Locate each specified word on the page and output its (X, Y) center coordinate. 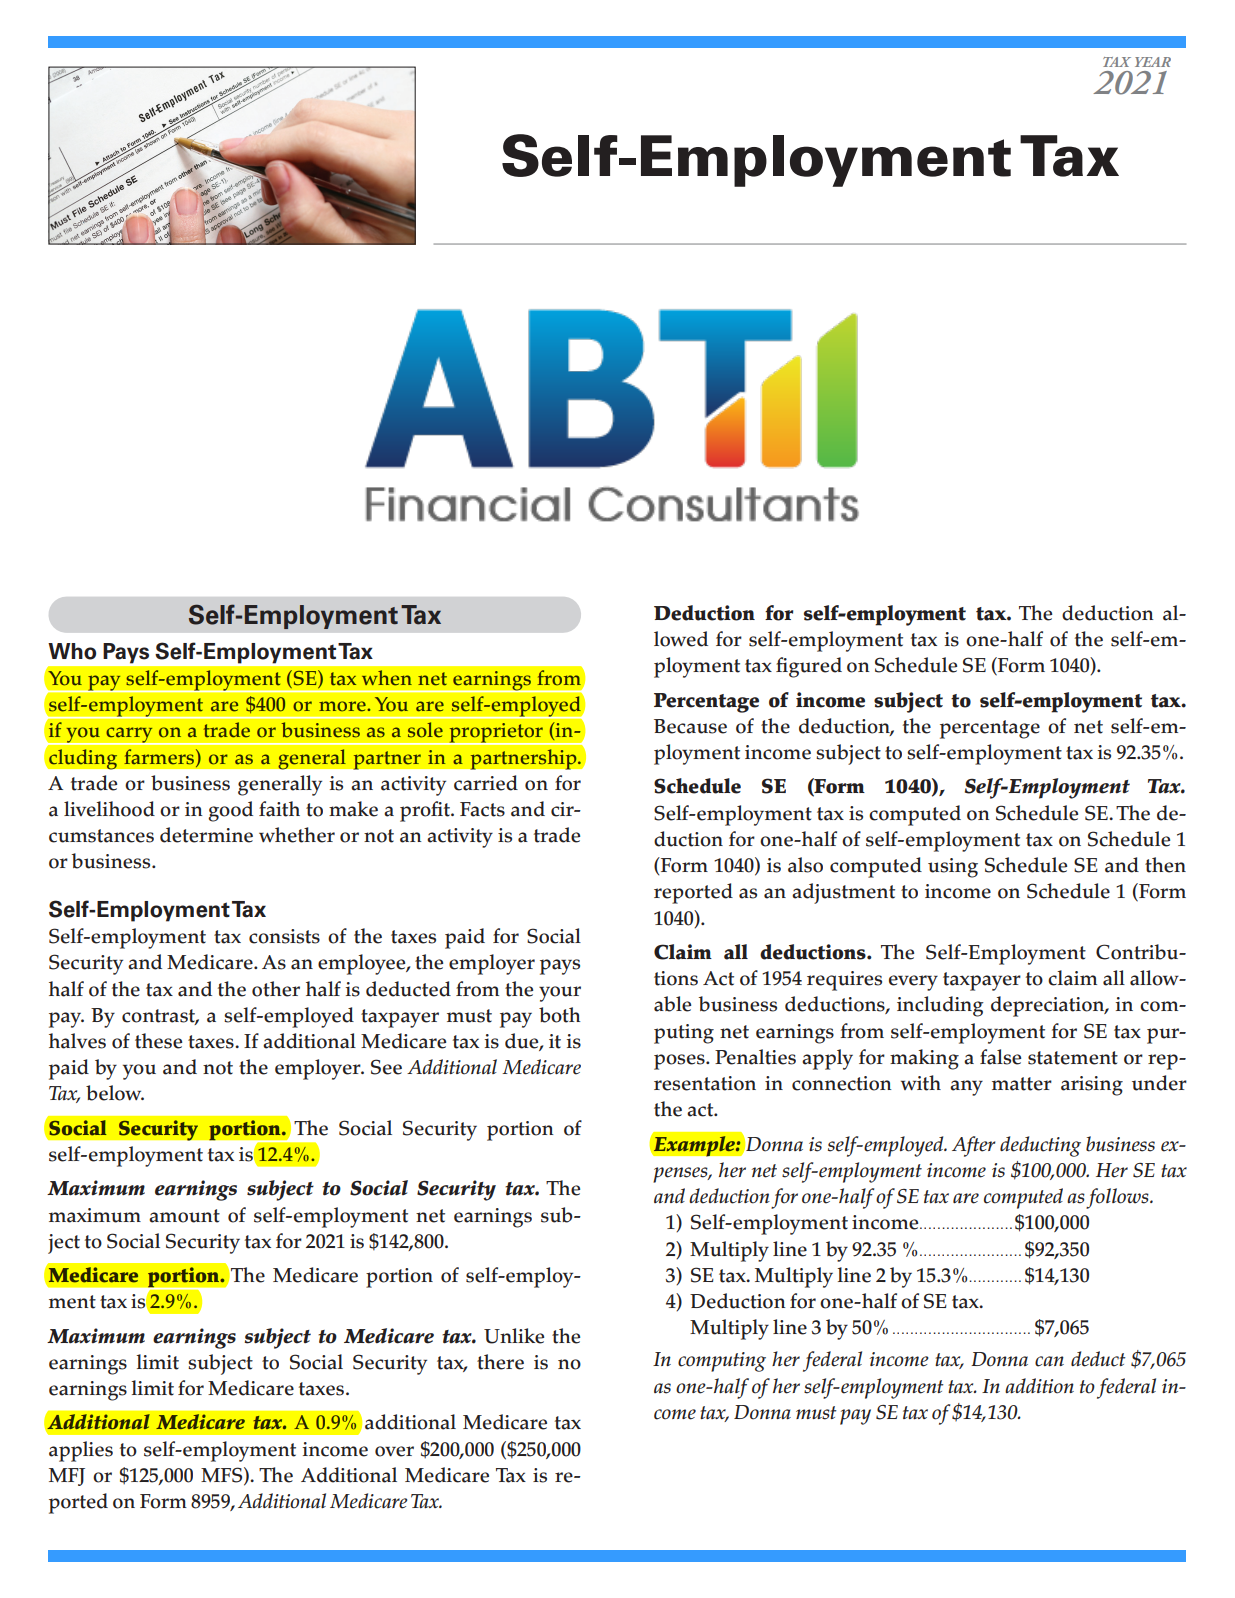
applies (81, 1451)
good (230, 811)
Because (690, 726)
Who (72, 651)
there (500, 1362)
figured (809, 667)
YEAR (1153, 62)
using (953, 868)
